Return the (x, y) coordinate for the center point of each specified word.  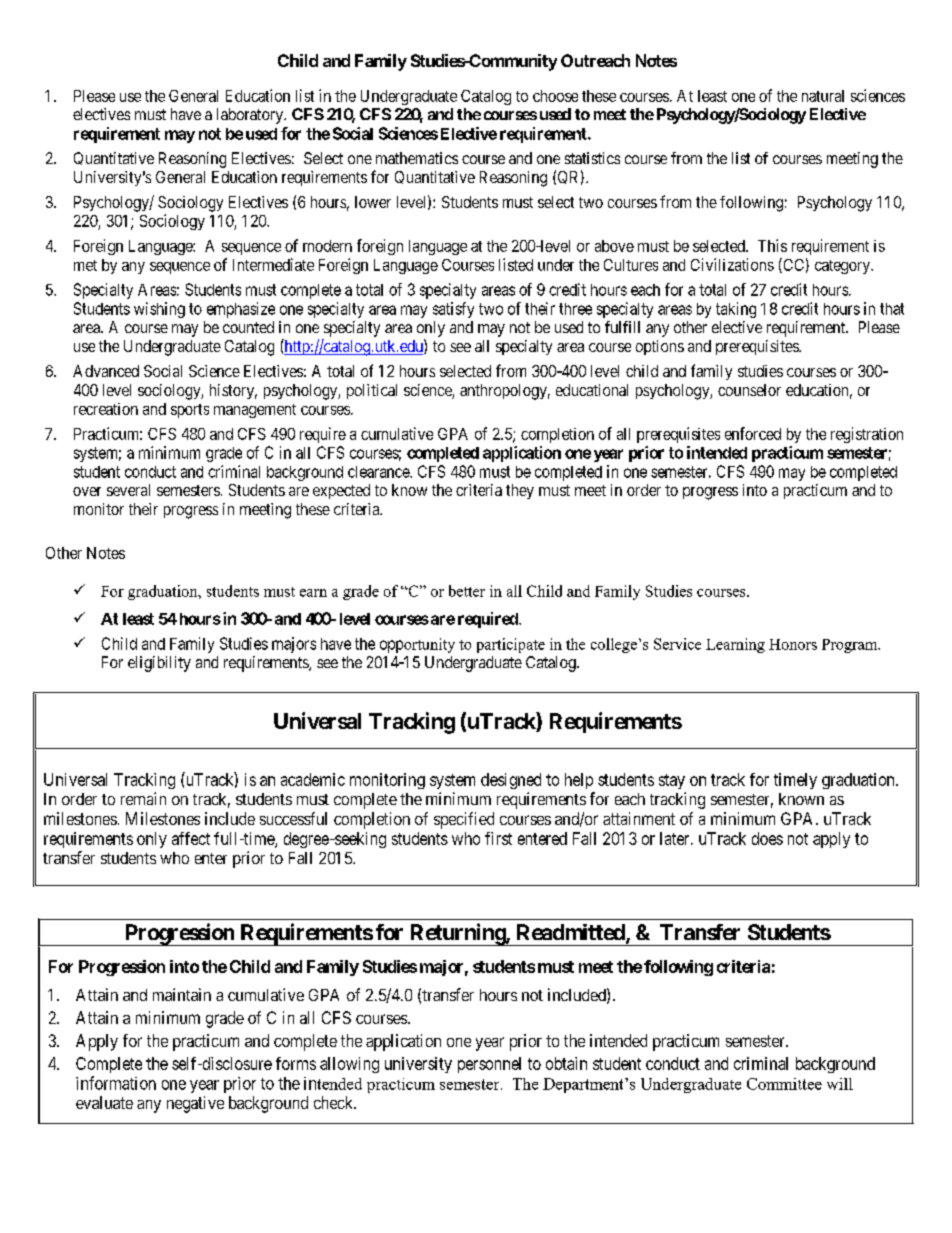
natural (823, 96)
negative (195, 1104)
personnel (489, 1065)
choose (555, 96)
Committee (784, 1084)
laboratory (251, 116)
